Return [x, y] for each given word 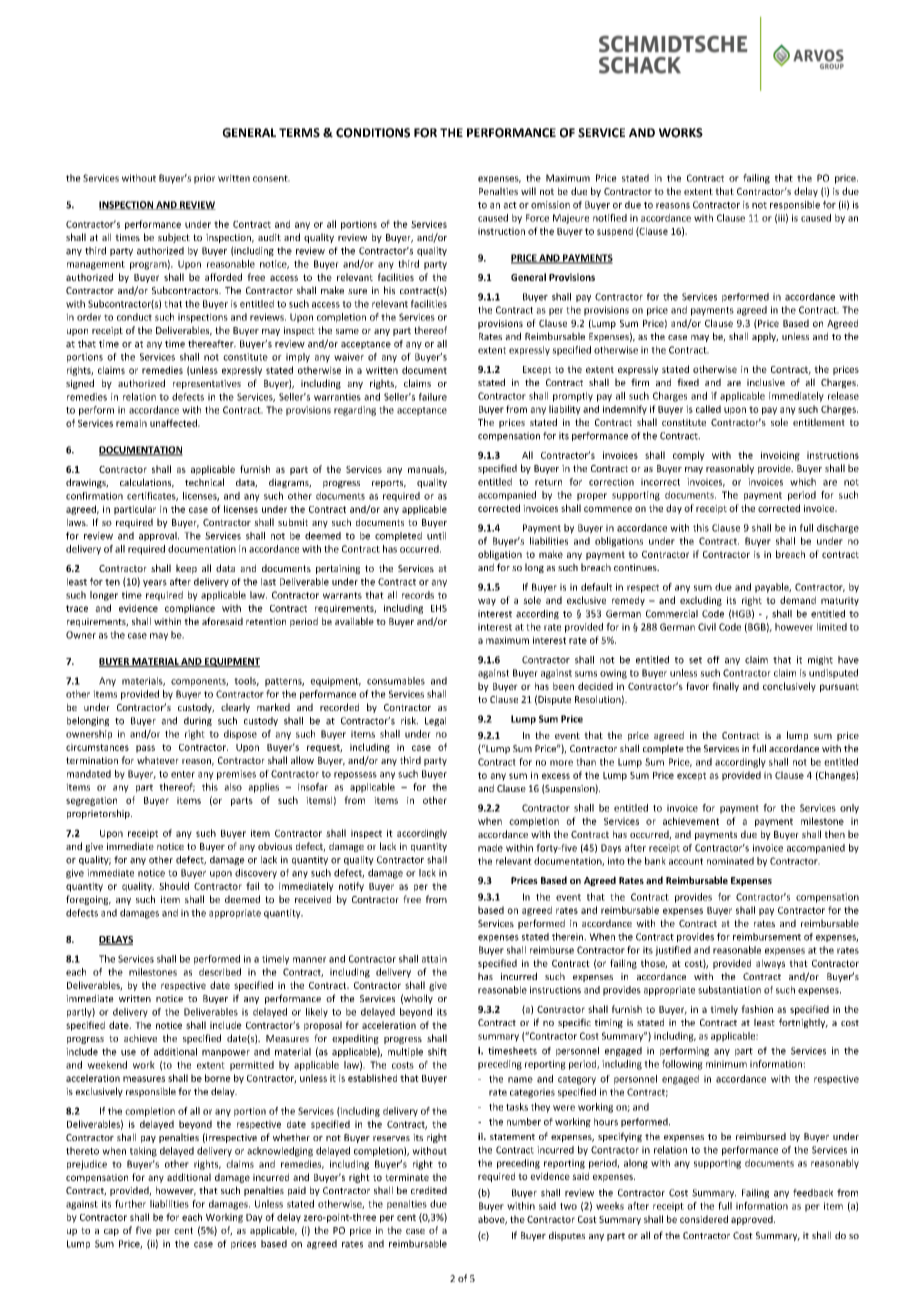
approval [159, 536]
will [528, 191]
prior [204, 179]
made [490, 848]
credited [429, 1190]
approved [753, 1220]
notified [610, 218]
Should [174, 886]
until [436, 536]
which [803, 482]
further [130, 1204]
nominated [730, 861]
